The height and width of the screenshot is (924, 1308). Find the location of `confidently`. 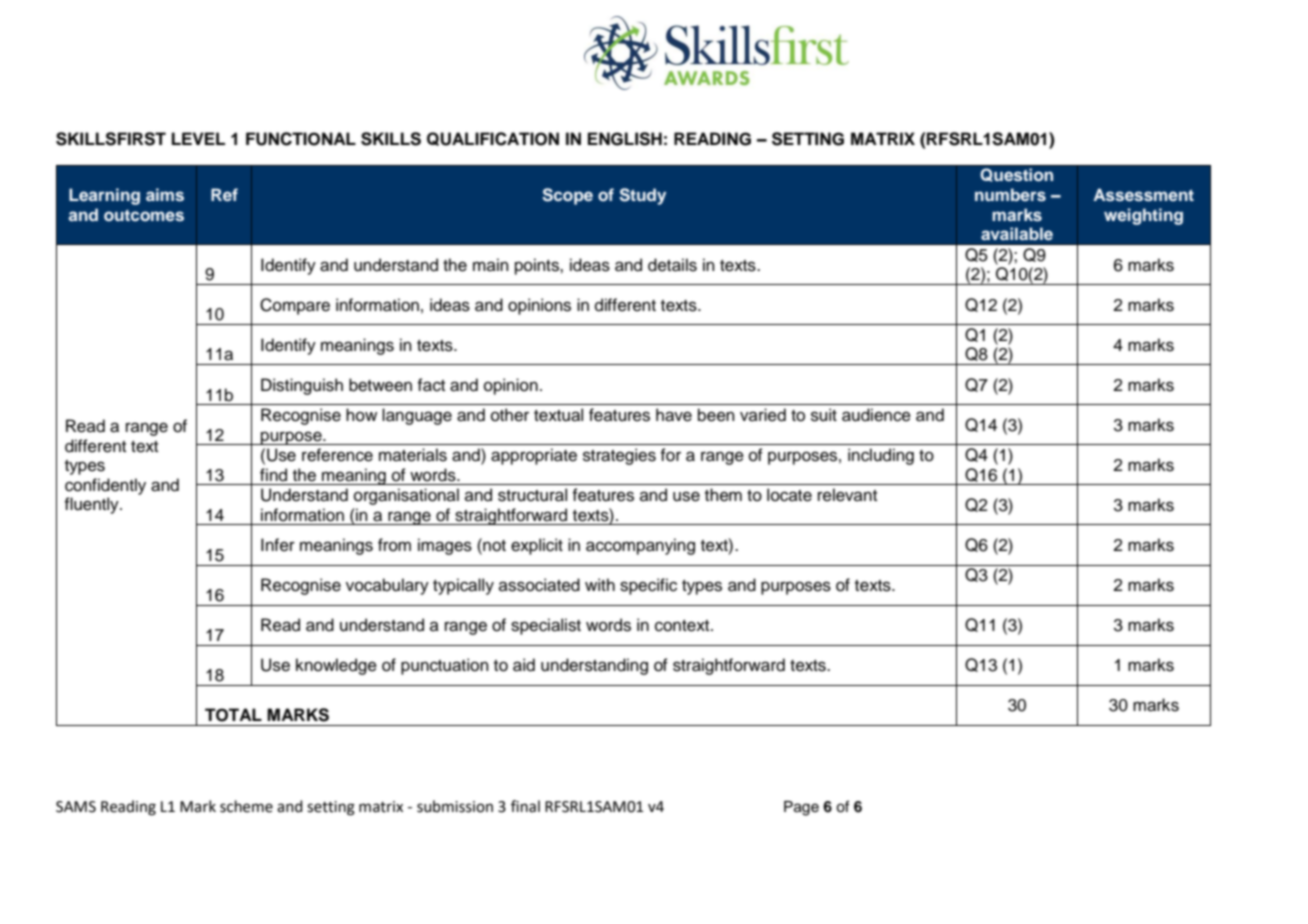

confidently is located at coordinates (105, 486).
